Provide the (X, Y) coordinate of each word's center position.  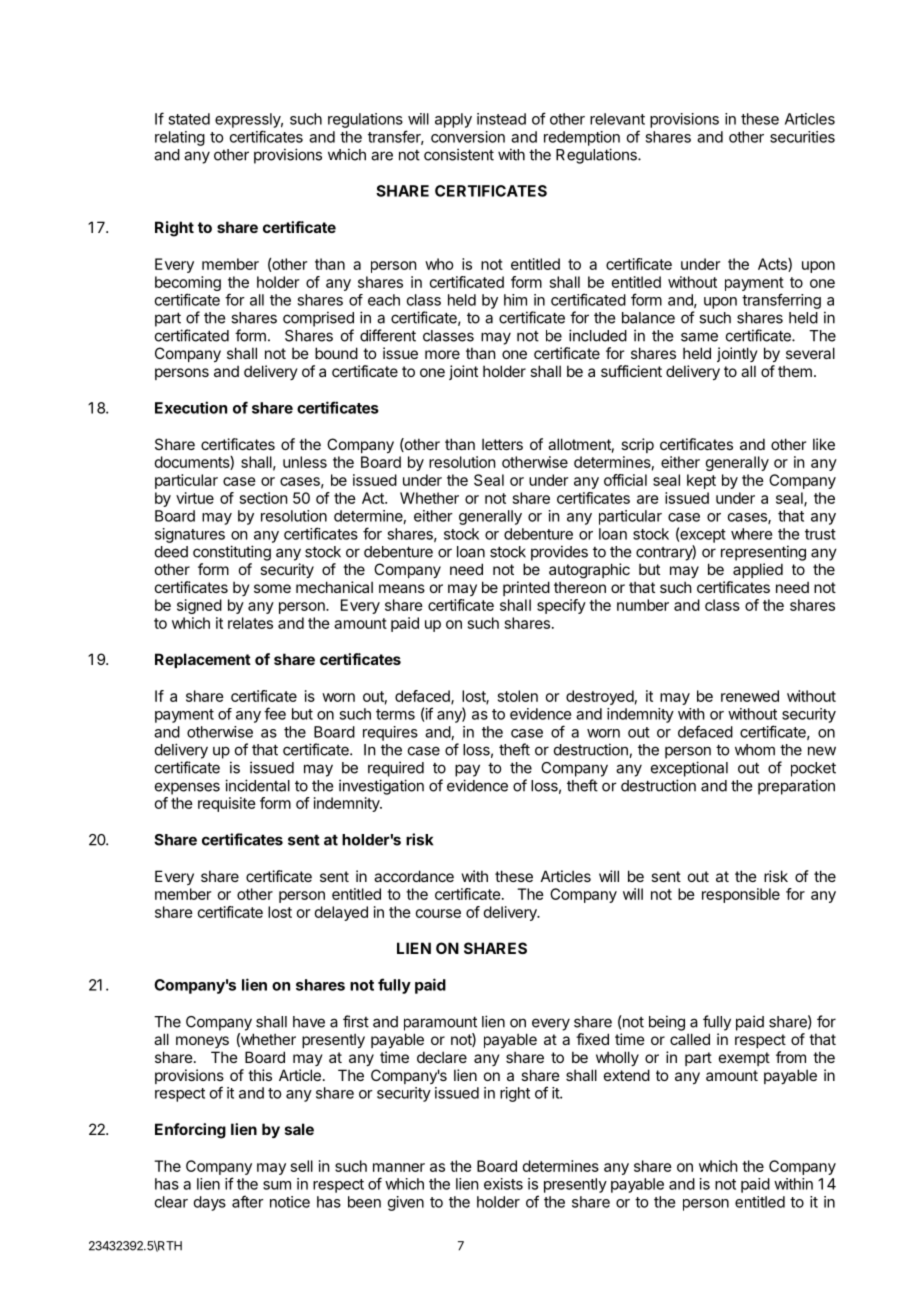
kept (701, 481)
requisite (227, 804)
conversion (468, 137)
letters (502, 444)
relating (180, 138)
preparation (796, 787)
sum (277, 1185)
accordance (414, 876)
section (263, 498)
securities (802, 137)
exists (503, 1184)
